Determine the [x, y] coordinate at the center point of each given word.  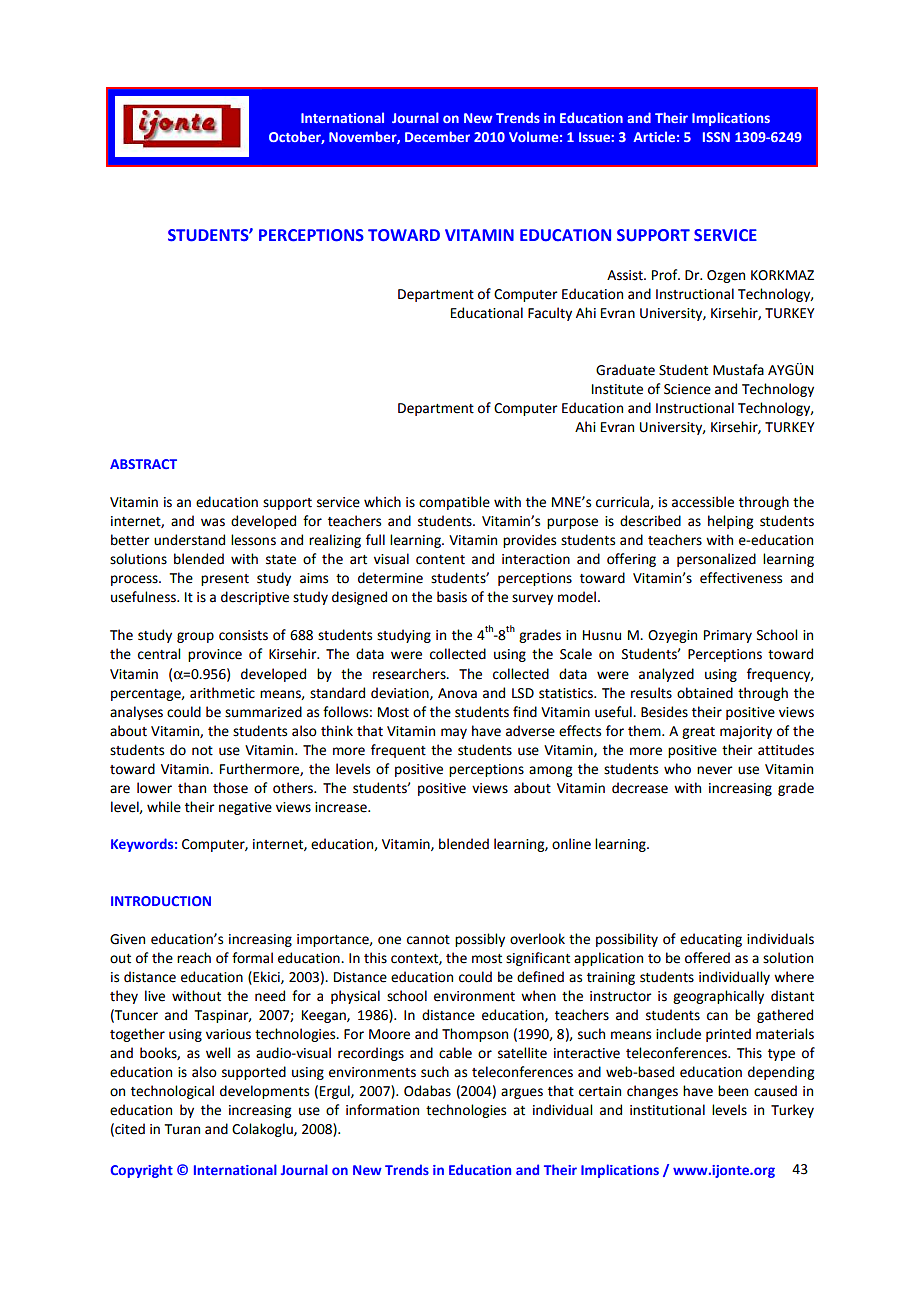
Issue [594, 137]
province [215, 655]
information [382, 1110]
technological [172, 1092]
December [437, 136]
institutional [667, 1110]
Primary [728, 636]
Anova [457, 693]
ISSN [716, 137]
